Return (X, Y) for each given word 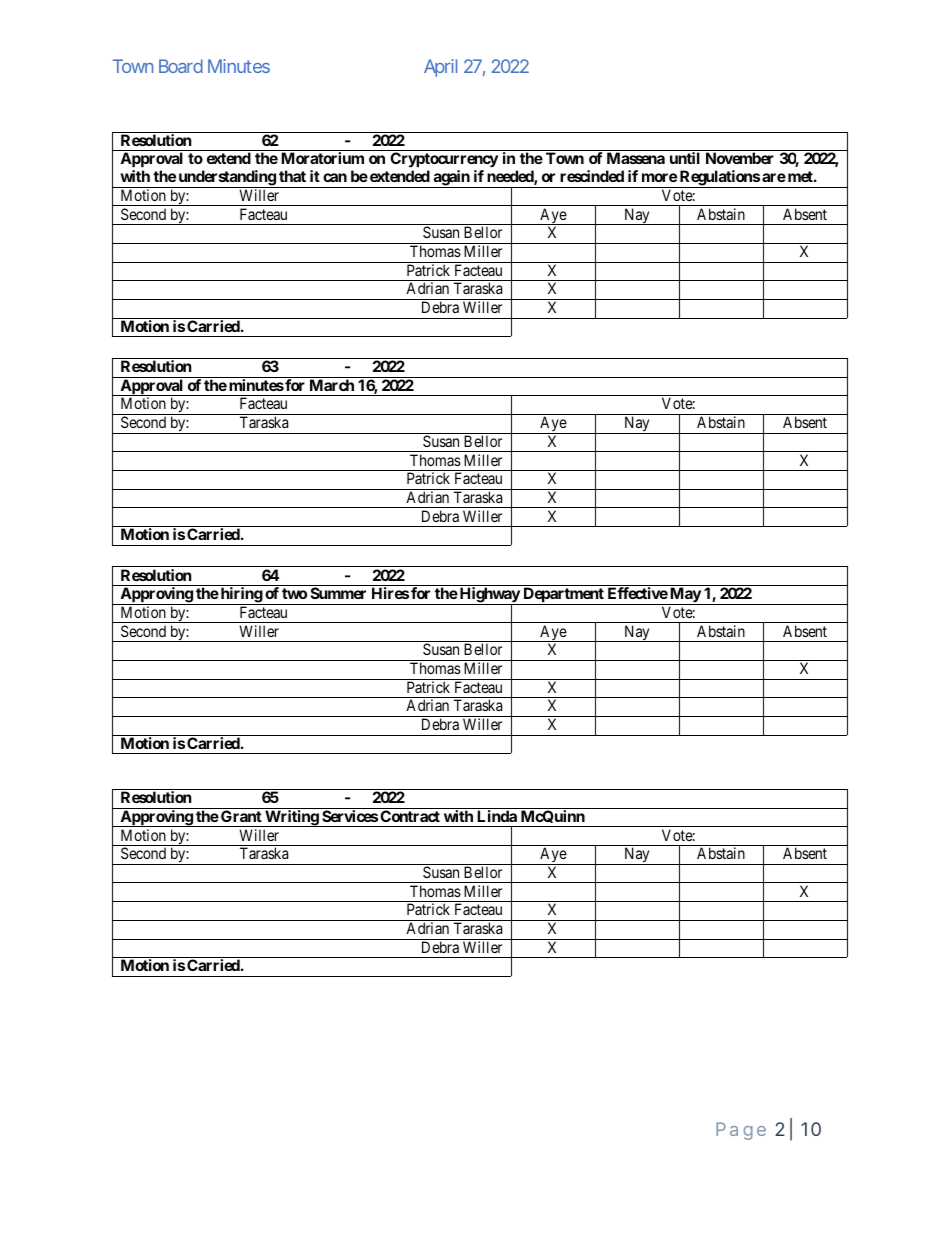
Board (181, 66)
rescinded (592, 176)
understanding (226, 179)
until (685, 158)
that (292, 176)
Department (563, 596)
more (659, 177)
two (294, 593)
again (451, 179)
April (440, 68)
